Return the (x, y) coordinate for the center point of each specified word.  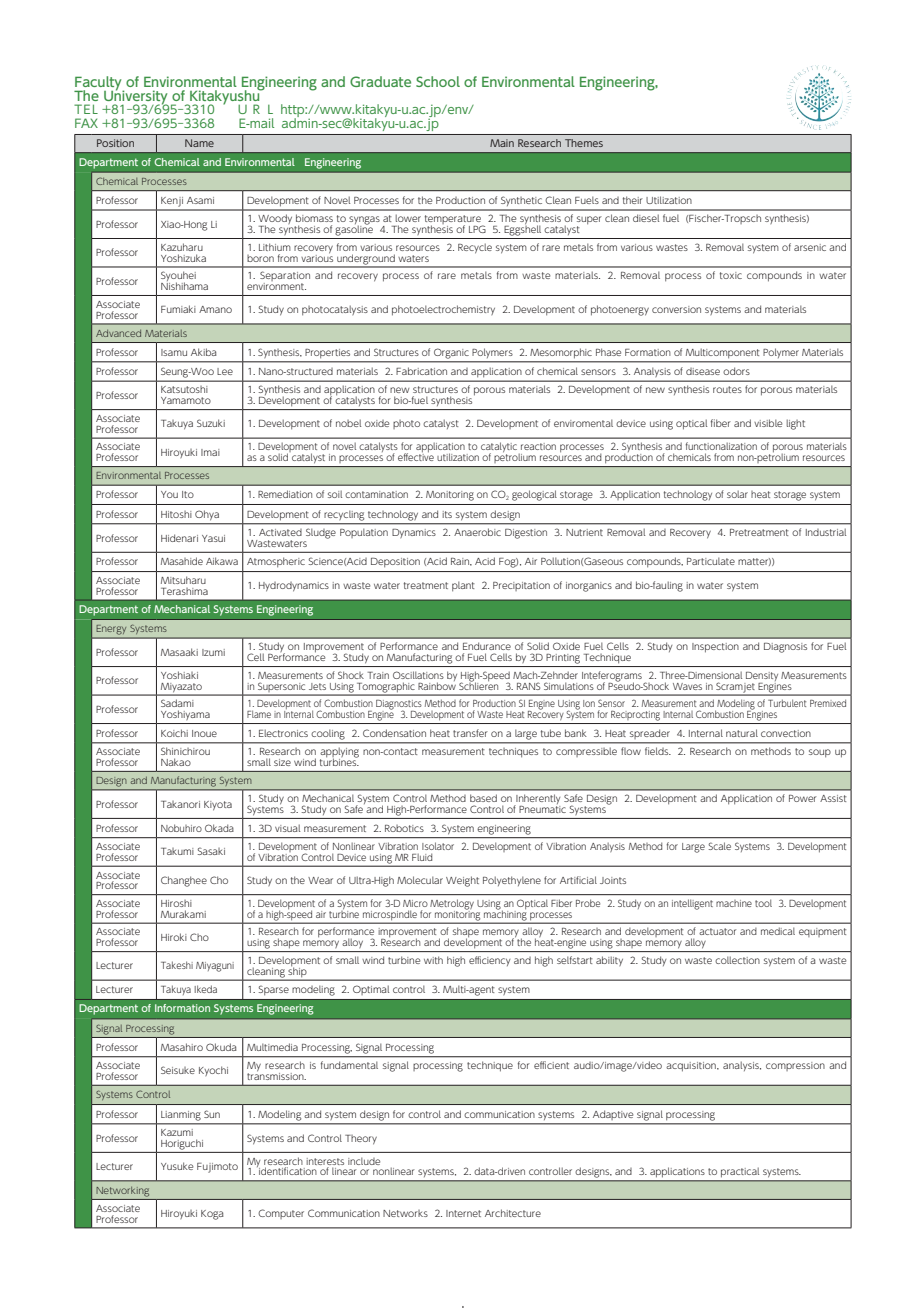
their (633, 200)
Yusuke (177, 1166)
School (438, 81)
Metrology (452, 905)
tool (763, 903)
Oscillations (418, 675)
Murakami (183, 914)
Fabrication (421, 371)
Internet (463, 1213)
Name (199, 143)
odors (736, 371)
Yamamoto (186, 400)
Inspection (715, 648)
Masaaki (179, 652)
